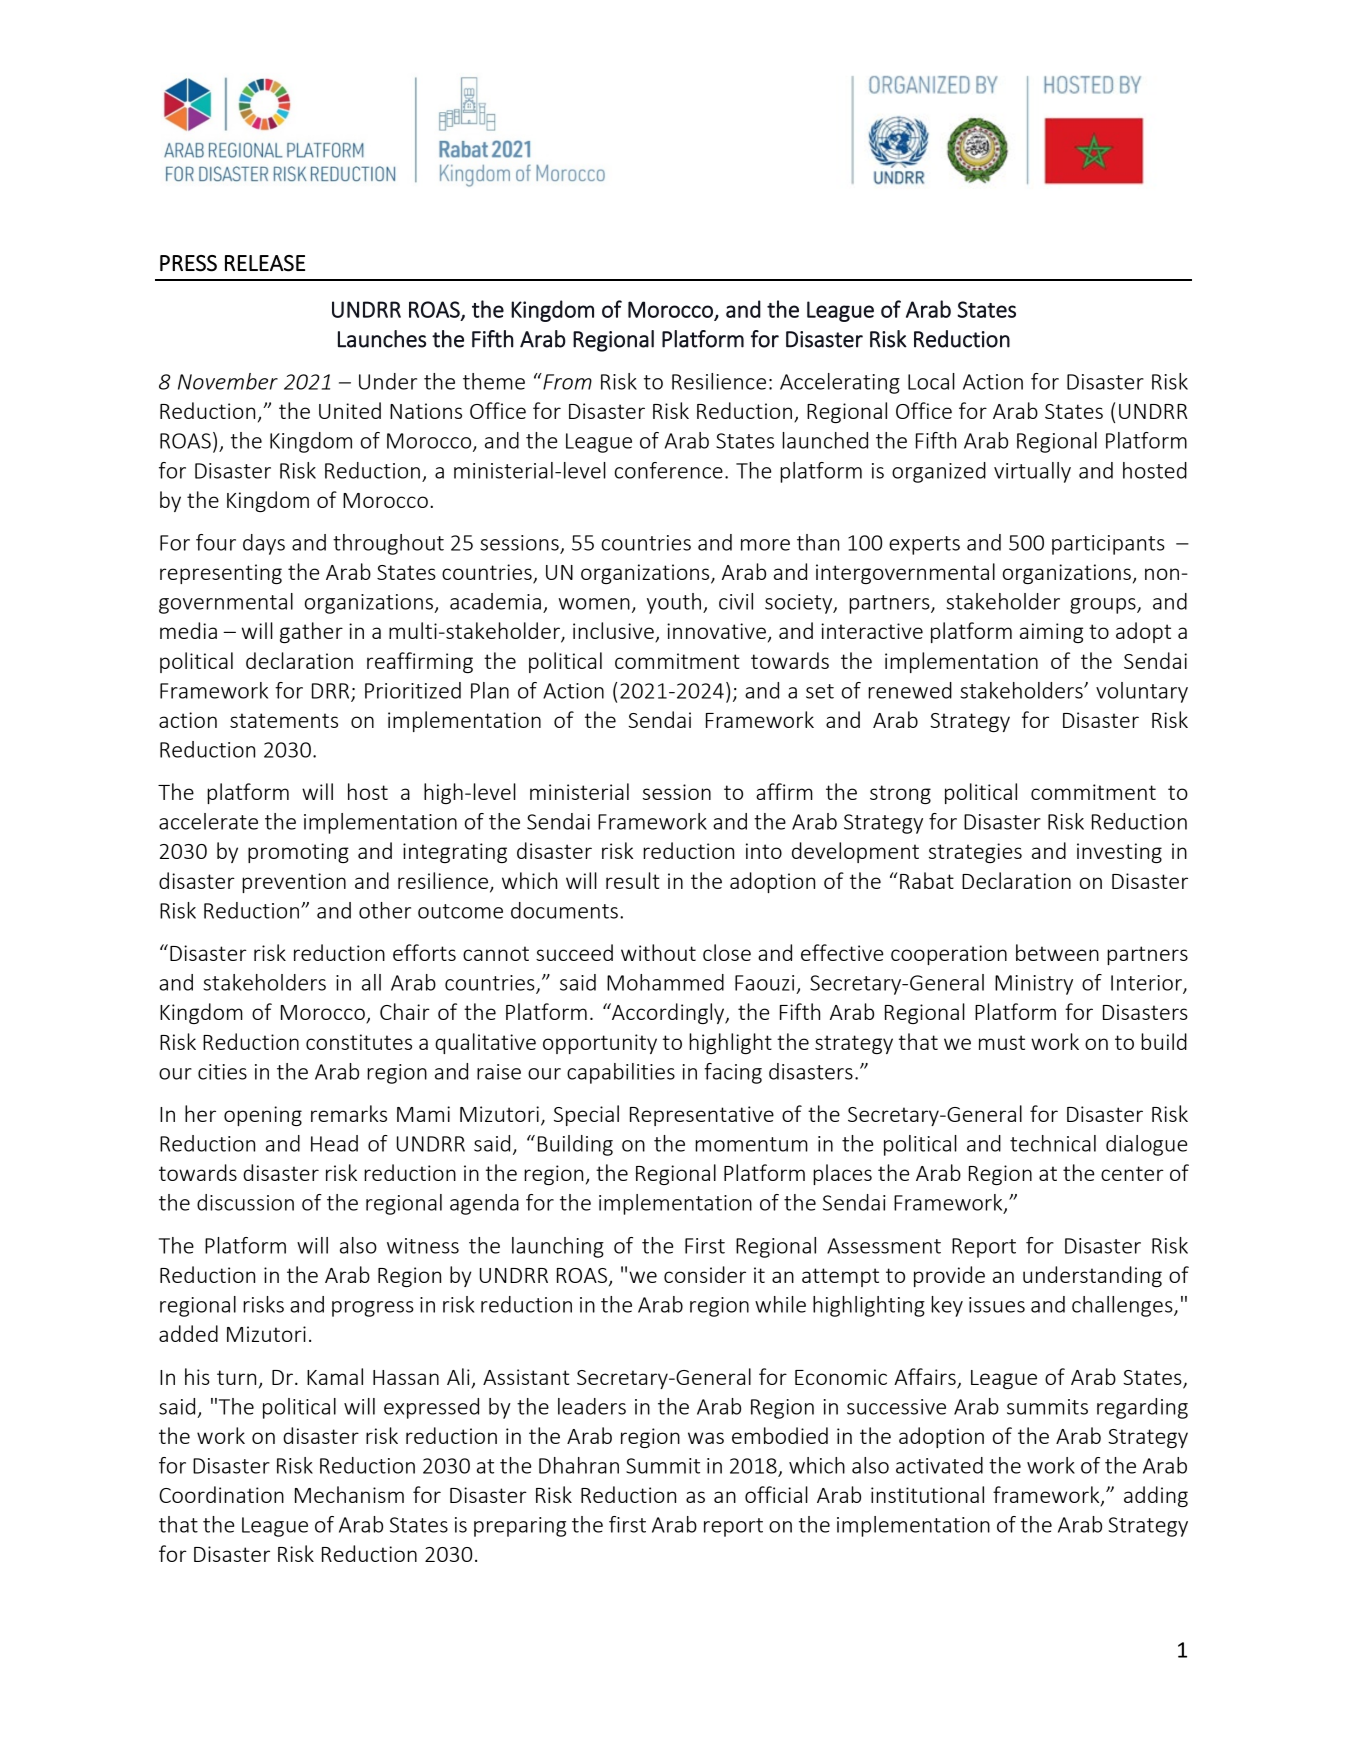 The height and width of the screenshot is (1743, 1347). I want to click on From, so click(566, 381).
